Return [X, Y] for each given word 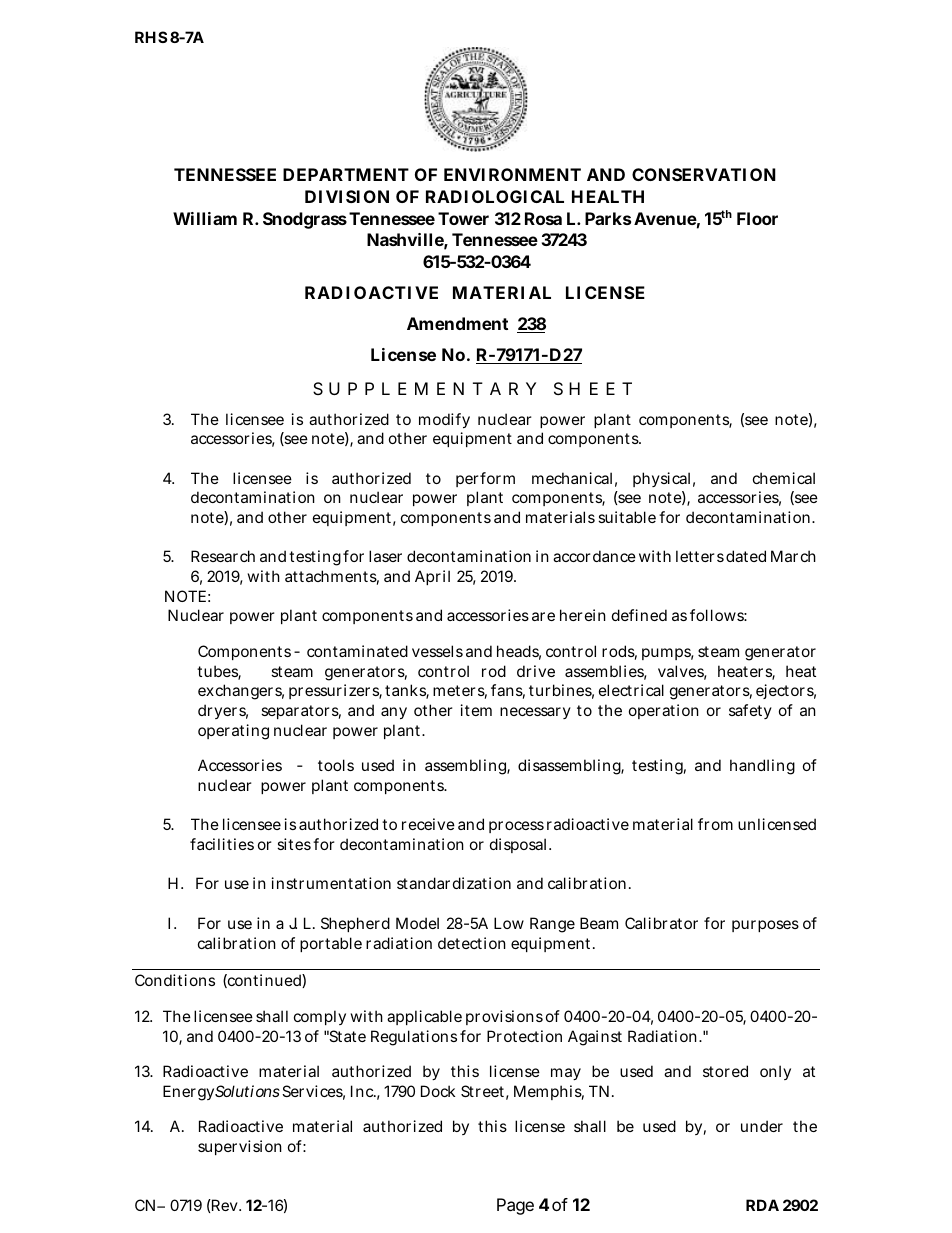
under [762, 1126]
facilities [222, 844]
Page [515, 1206]
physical [661, 479]
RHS [151, 37]
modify [444, 420]
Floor [757, 218]
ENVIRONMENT [512, 174]
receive [428, 824]
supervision [240, 1147]
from [715, 824]
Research [223, 556]
